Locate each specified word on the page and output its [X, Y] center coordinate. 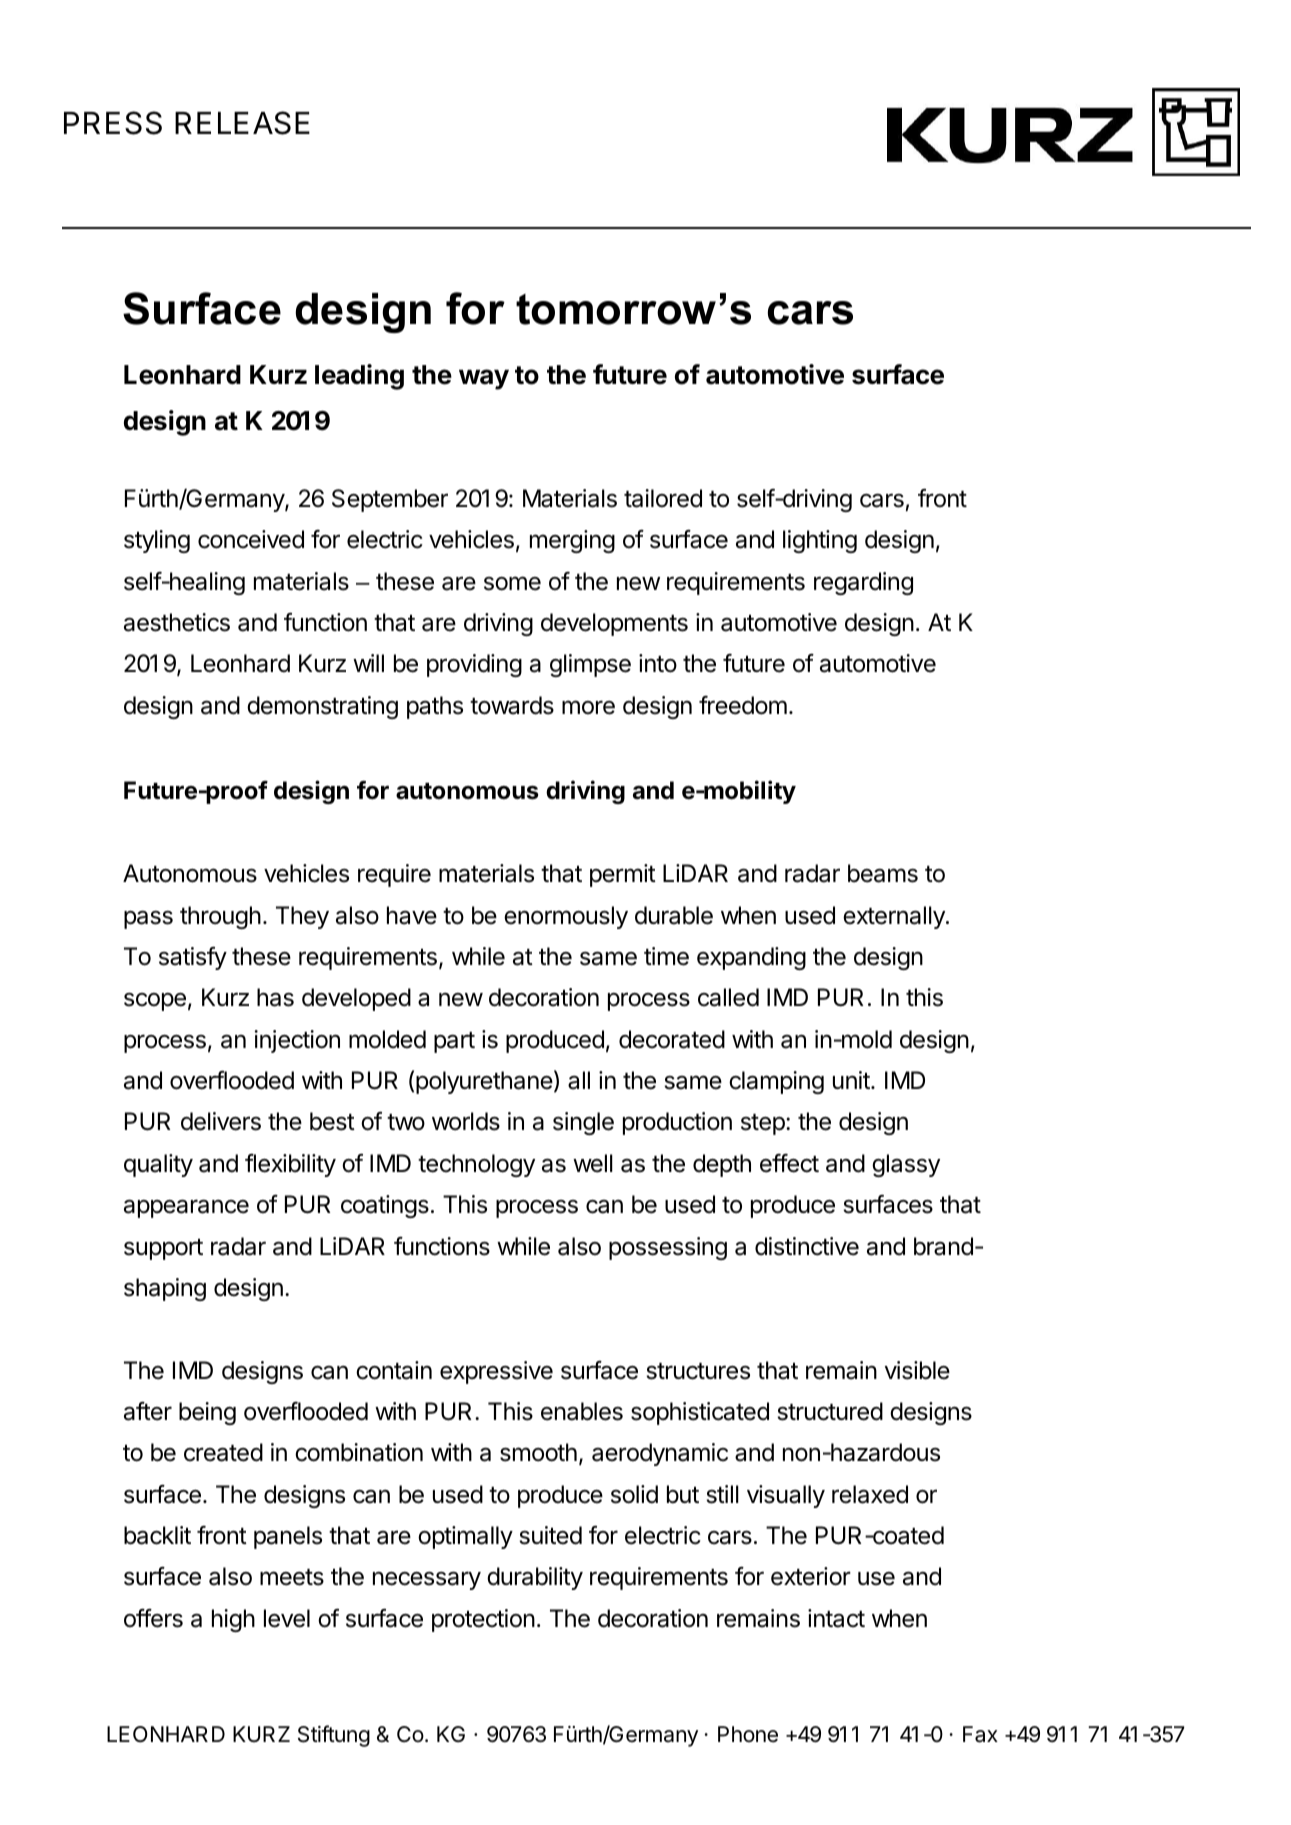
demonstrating [322, 707]
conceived [251, 539]
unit [852, 1080]
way [484, 379]
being [207, 1413]
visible [917, 1370]
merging [572, 541]
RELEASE [242, 123]
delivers [221, 1121]
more [588, 707]
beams [883, 873]
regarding [863, 583]
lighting [820, 541]
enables [582, 1411]
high [233, 1620]
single [583, 1123]
